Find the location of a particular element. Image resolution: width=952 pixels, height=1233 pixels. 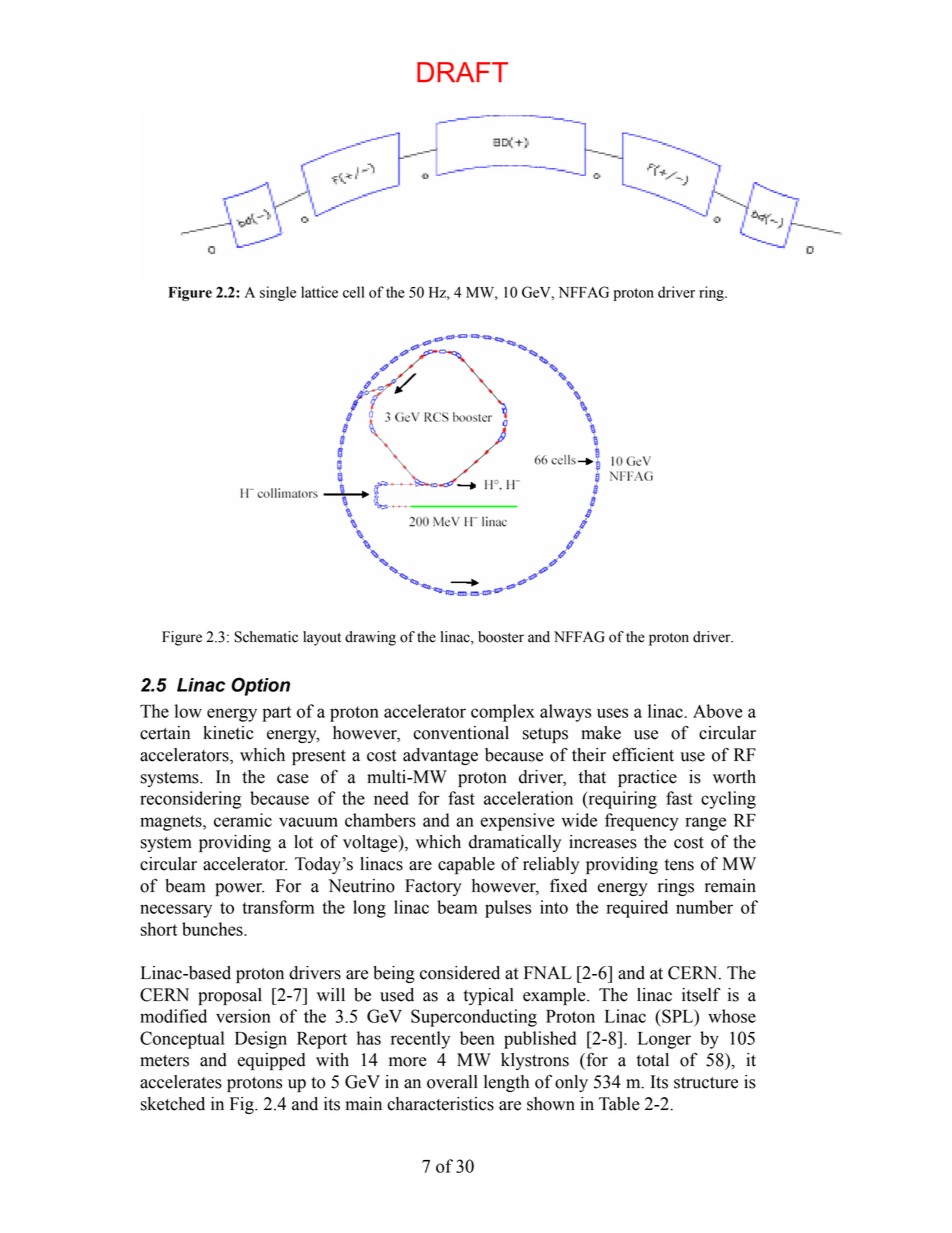

Above is located at coordinates (718, 711).
